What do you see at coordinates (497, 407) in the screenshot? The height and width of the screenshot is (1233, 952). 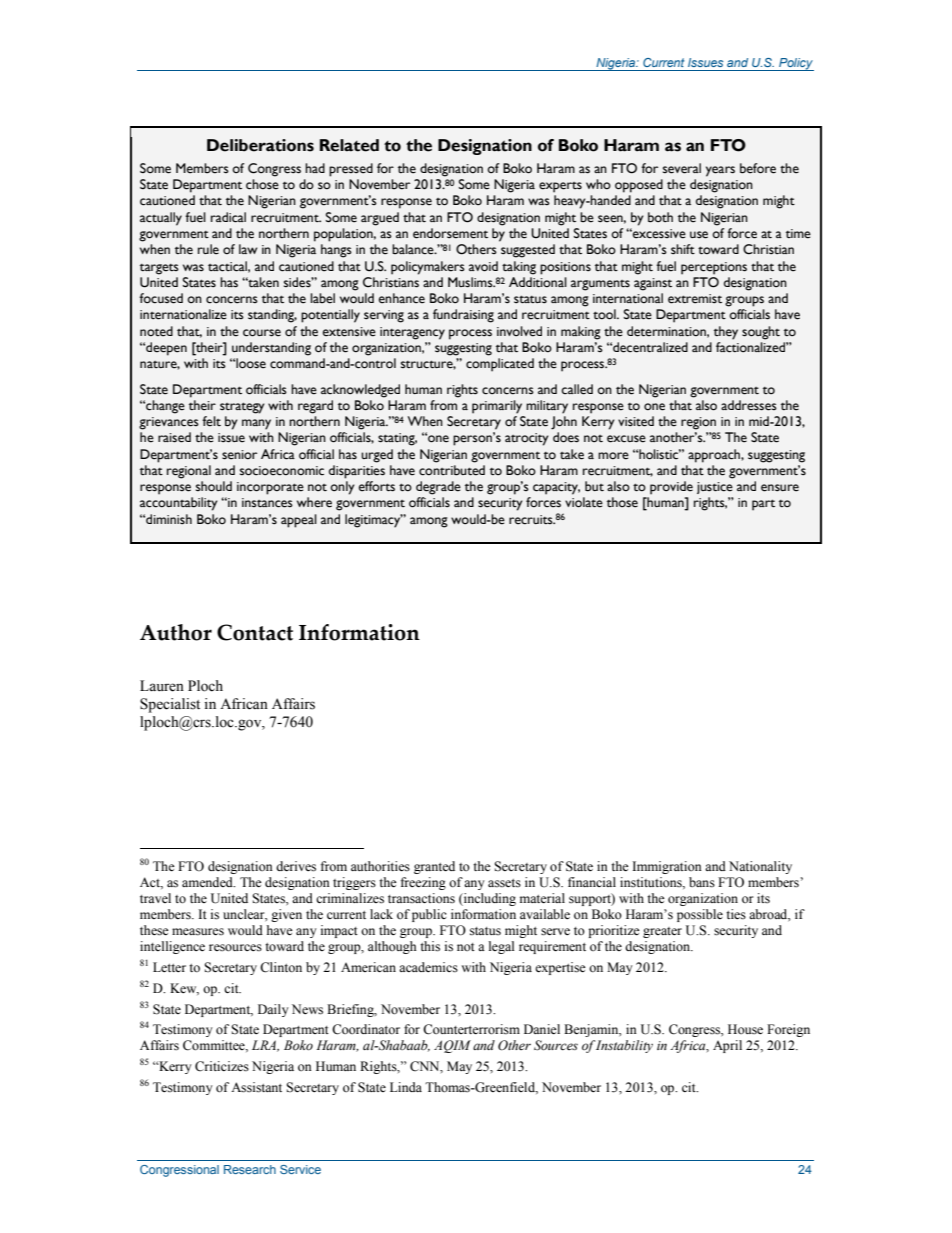 I see `primarily` at bounding box center [497, 407].
